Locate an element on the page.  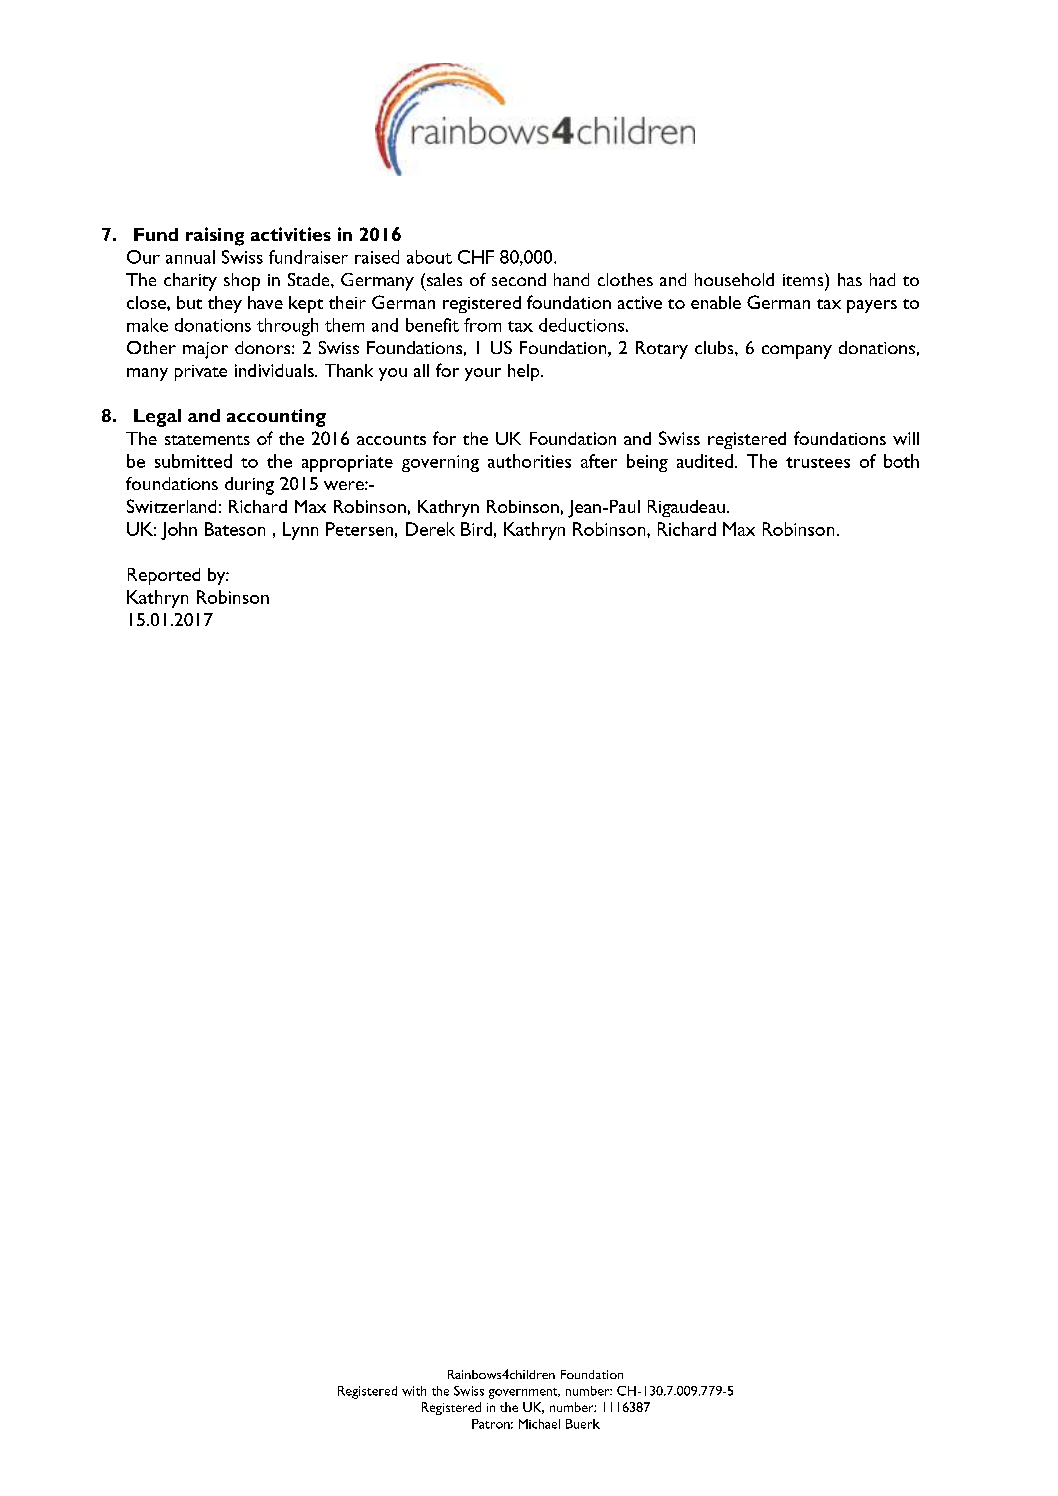
second is located at coordinates (519, 279).
